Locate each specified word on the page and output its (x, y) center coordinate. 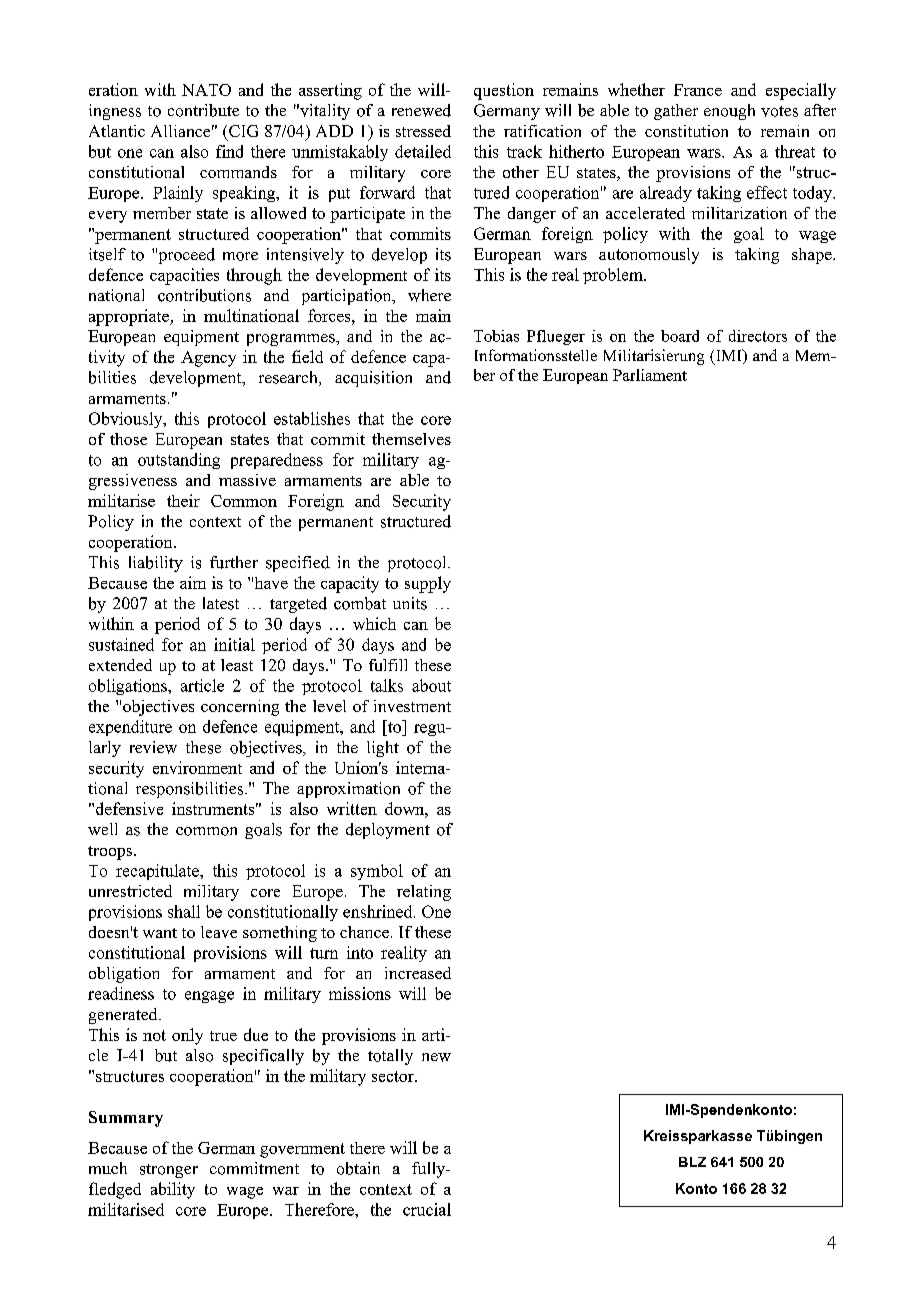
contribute (203, 110)
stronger (169, 1171)
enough (729, 112)
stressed (423, 131)
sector (394, 1076)
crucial (427, 1209)
